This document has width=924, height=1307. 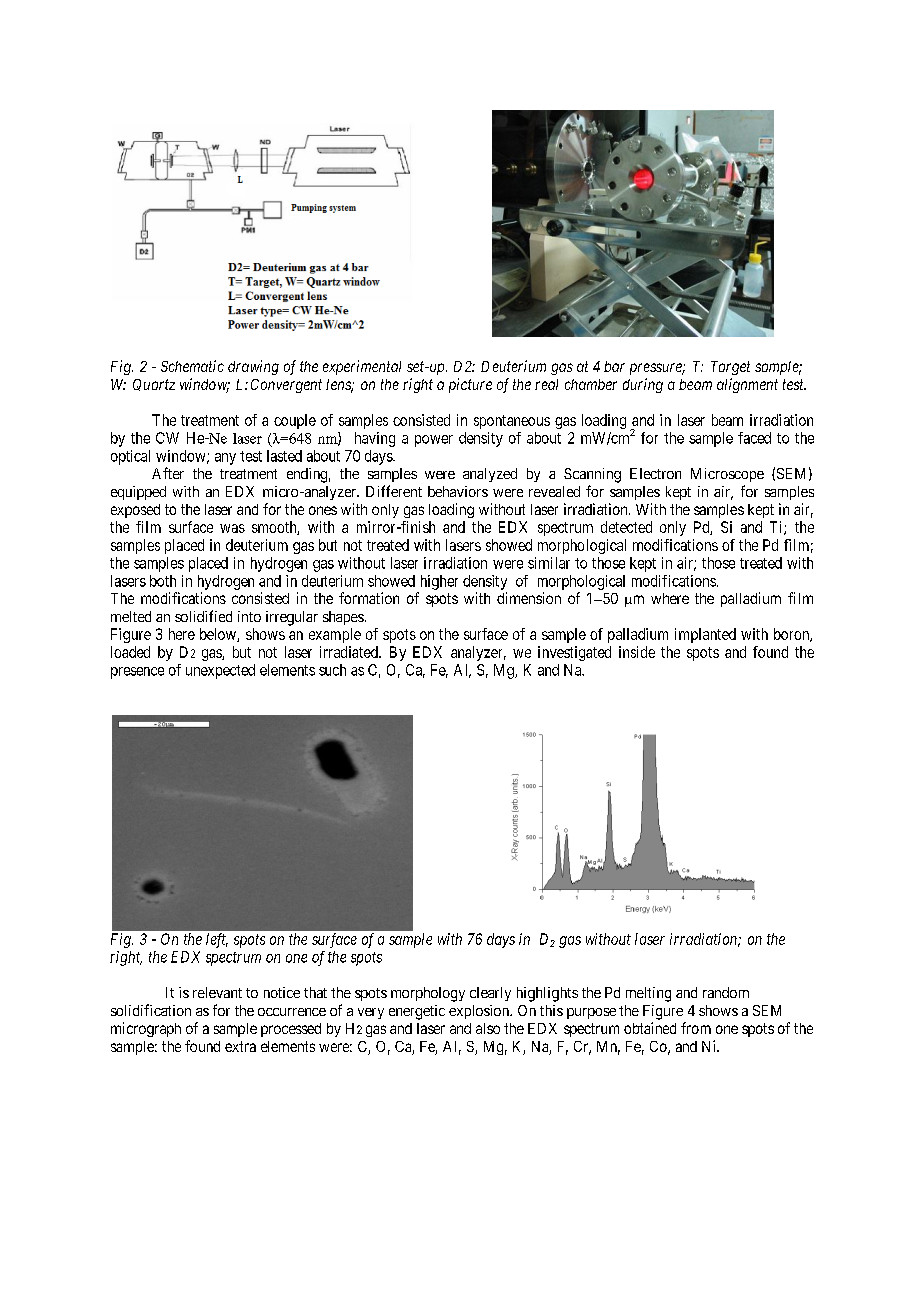 I want to click on unexpected, so click(x=220, y=671).
